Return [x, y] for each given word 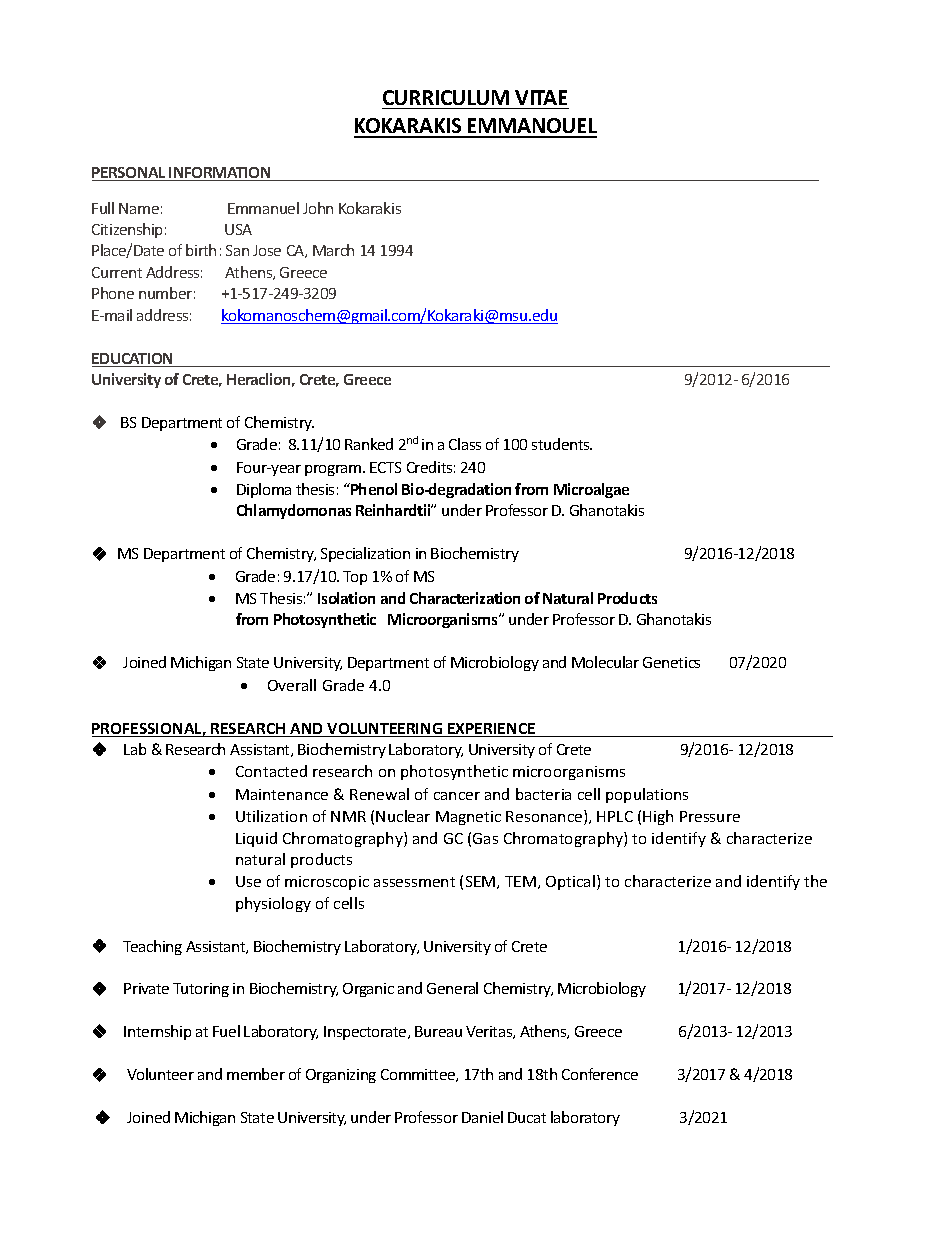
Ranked [369, 444]
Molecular [605, 662]
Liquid [256, 839]
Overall [292, 685]
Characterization [465, 598]
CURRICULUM [446, 97]
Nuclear [403, 816]
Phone [113, 293]
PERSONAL [130, 174]
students [562, 444]
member [256, 1074]
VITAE [541, 97]
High [658, 817]
